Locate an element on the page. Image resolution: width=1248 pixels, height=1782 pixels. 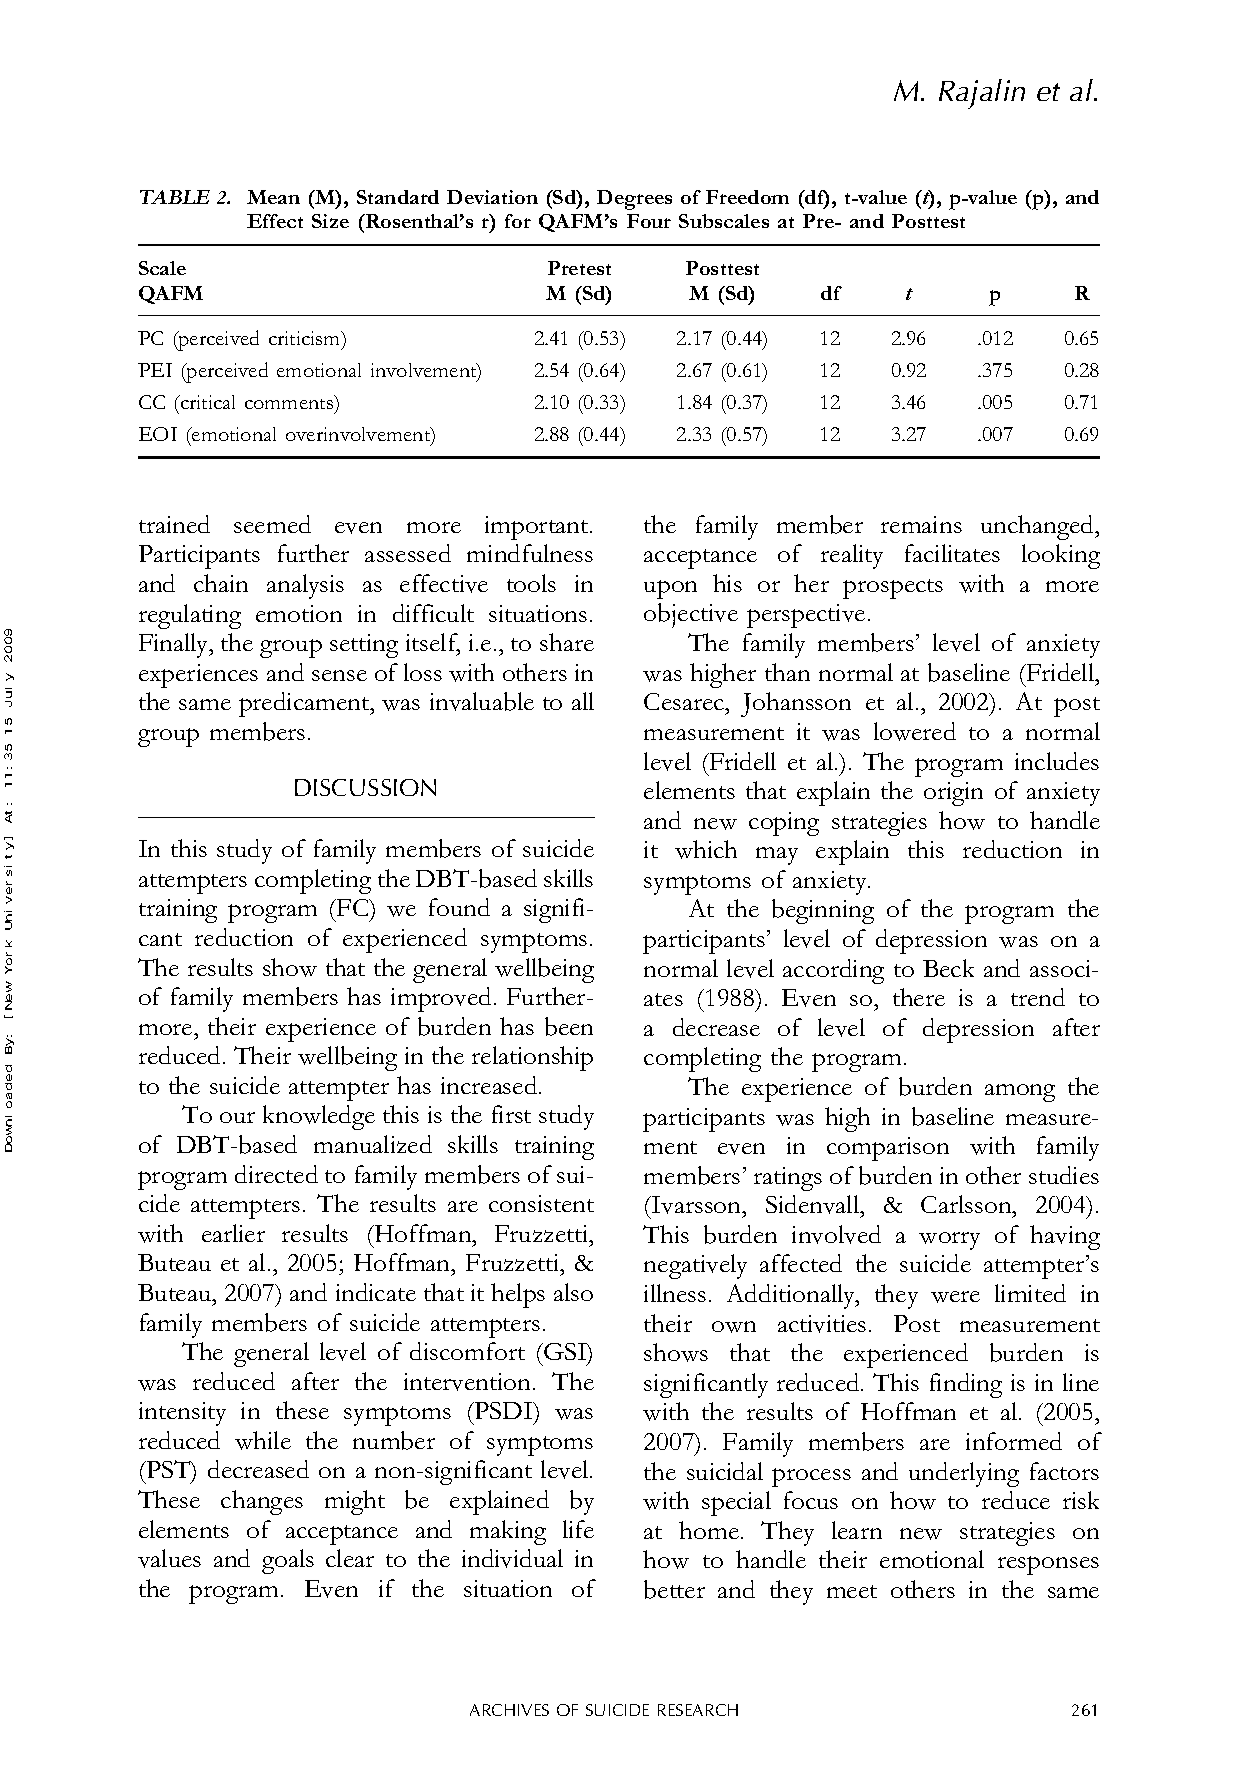
responses is located at coordinates (1048, 1565).
